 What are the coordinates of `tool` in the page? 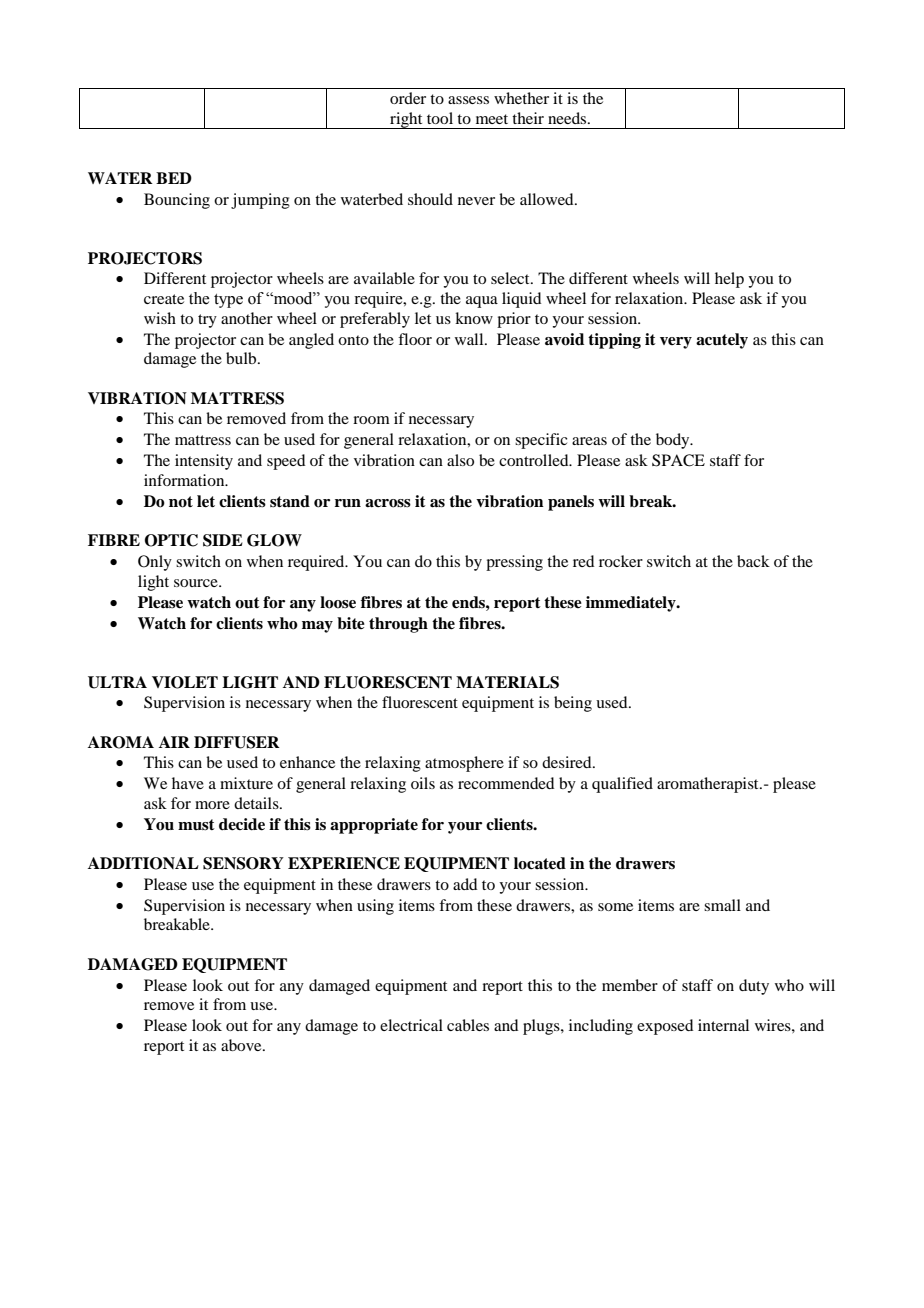 It's located at (440, 118).
